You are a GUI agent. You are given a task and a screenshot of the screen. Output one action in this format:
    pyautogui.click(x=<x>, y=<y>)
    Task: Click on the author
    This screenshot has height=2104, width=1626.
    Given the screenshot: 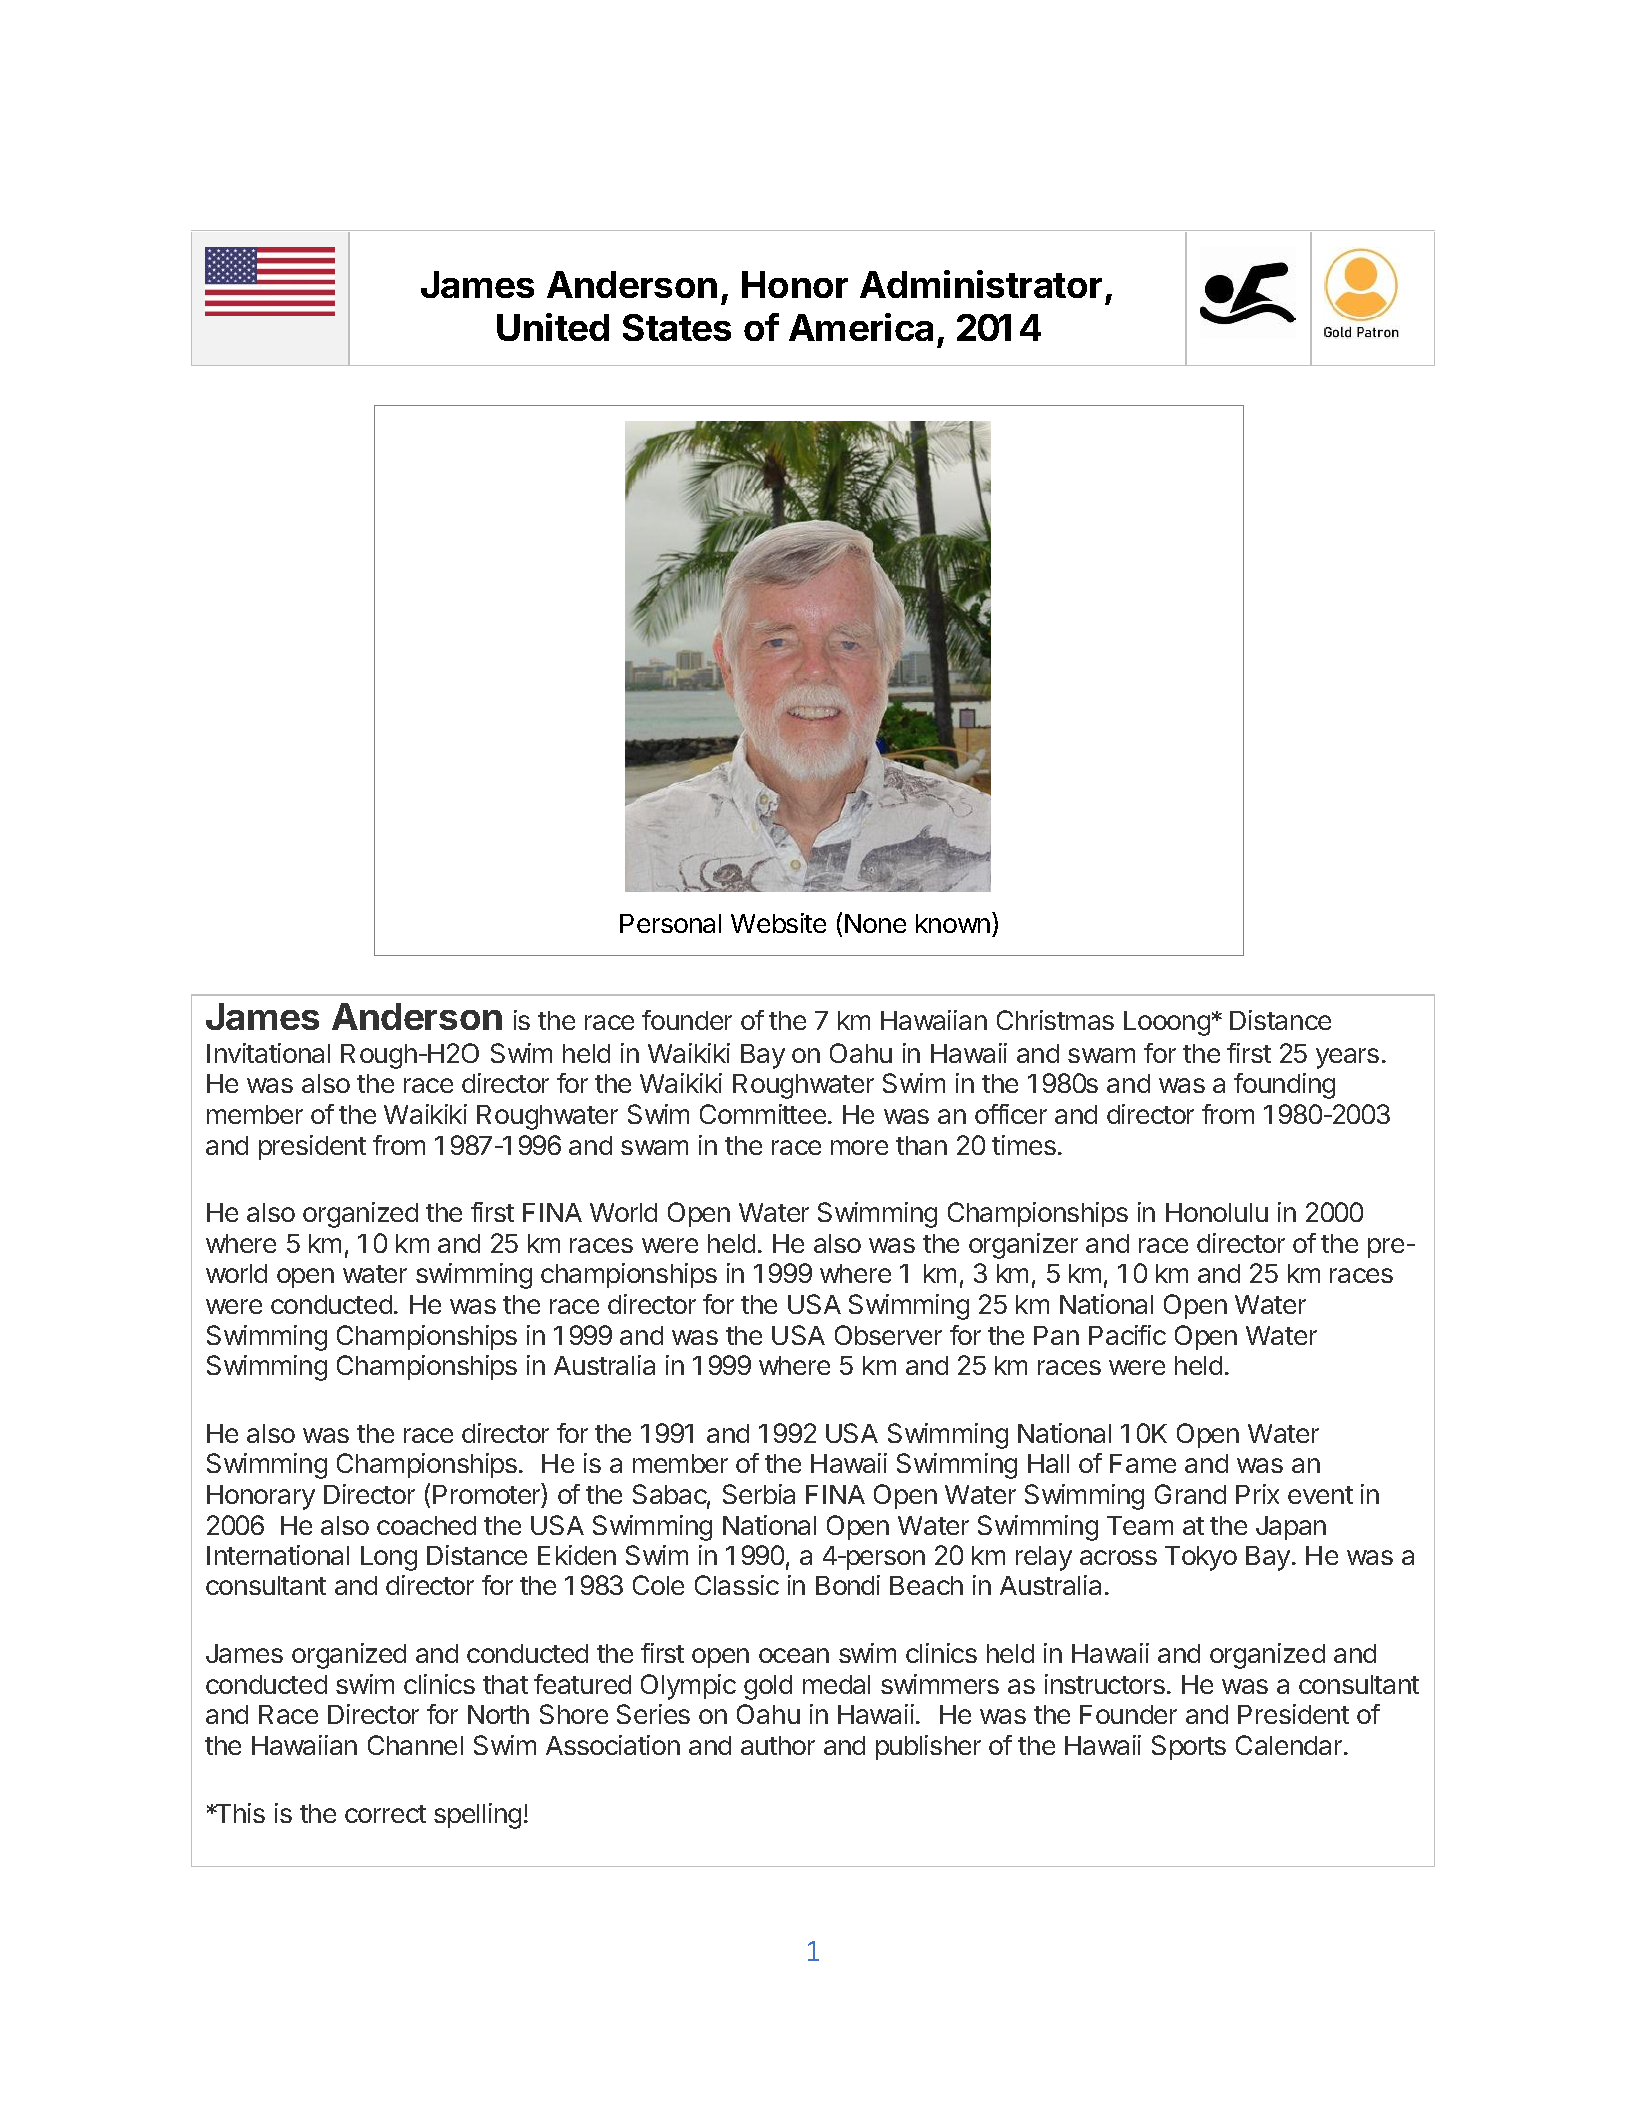 What is the action you would take?
    pyautogui.click(x=778, y=1745)
